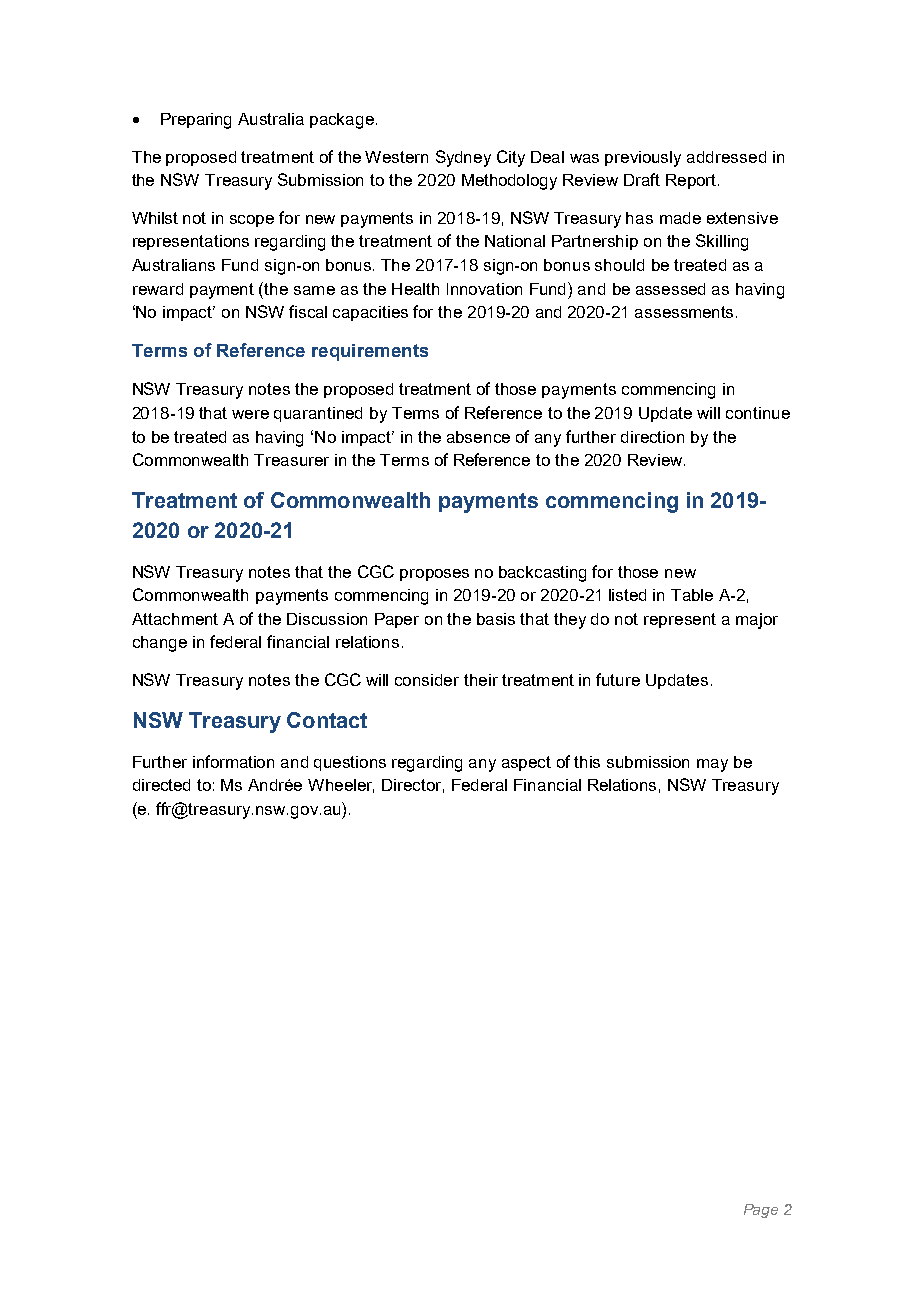 The width and height of the screenshot is (924, 1308). What do you see at coordinates (463, 158) in the screenshot?
I see `Sydney` at bounding box center [463, 158].
